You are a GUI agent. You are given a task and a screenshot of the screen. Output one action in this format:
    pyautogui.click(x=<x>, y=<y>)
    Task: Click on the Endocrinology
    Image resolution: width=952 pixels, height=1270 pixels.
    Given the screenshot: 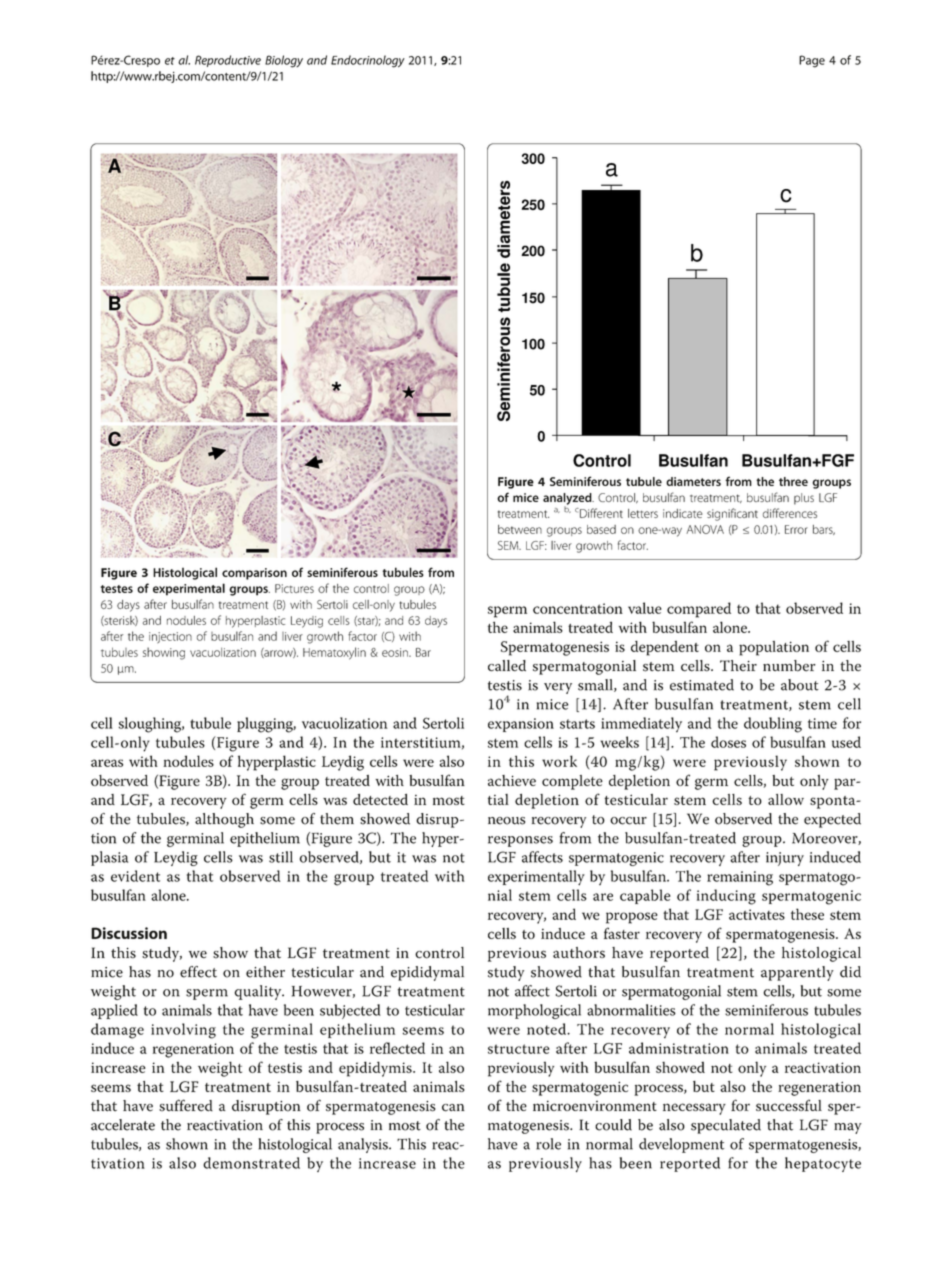 What is the action you would take?
    pyautogui.click(x=368, y=61)
